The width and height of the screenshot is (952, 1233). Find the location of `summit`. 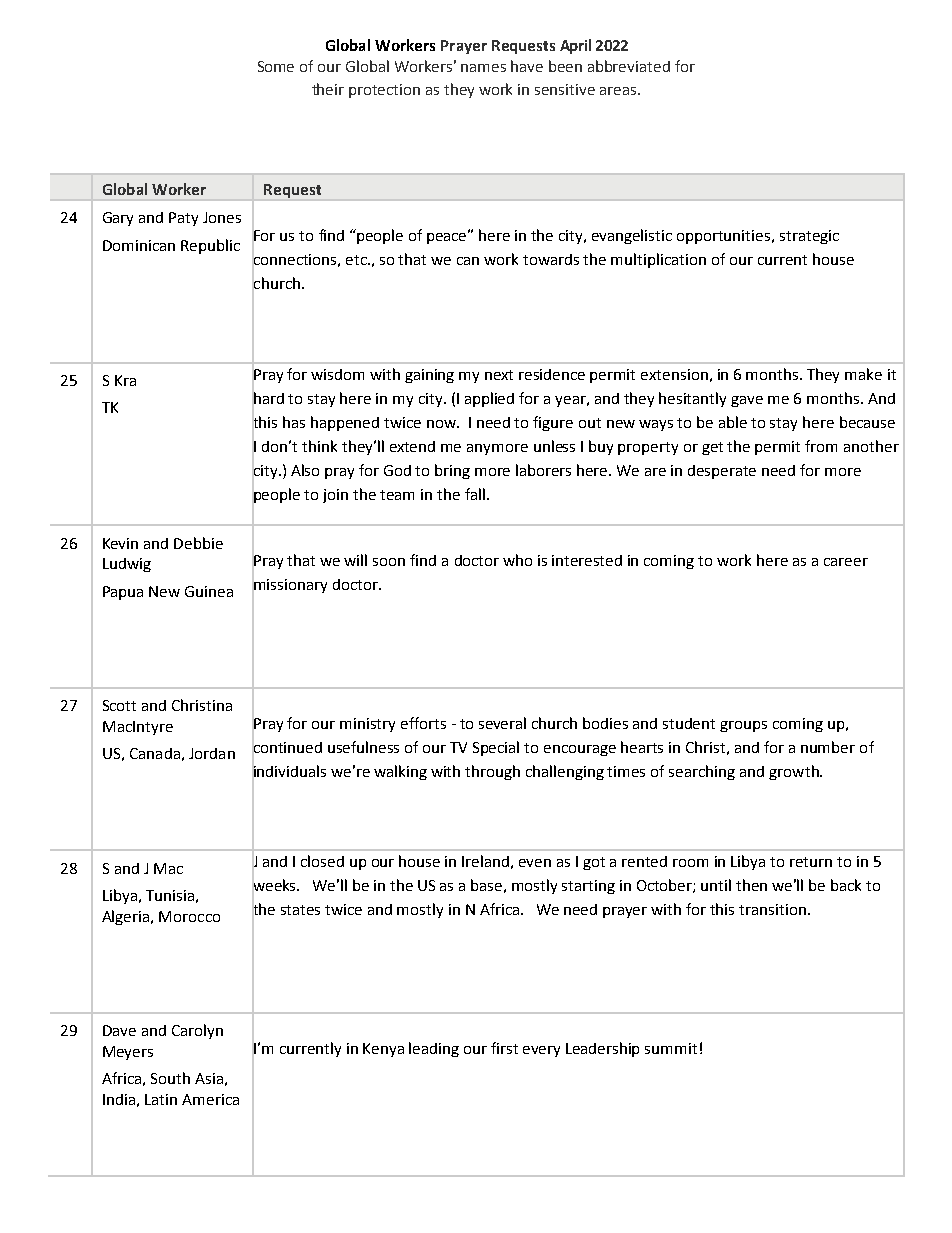

summit is located at coordinates (671, 1048).
